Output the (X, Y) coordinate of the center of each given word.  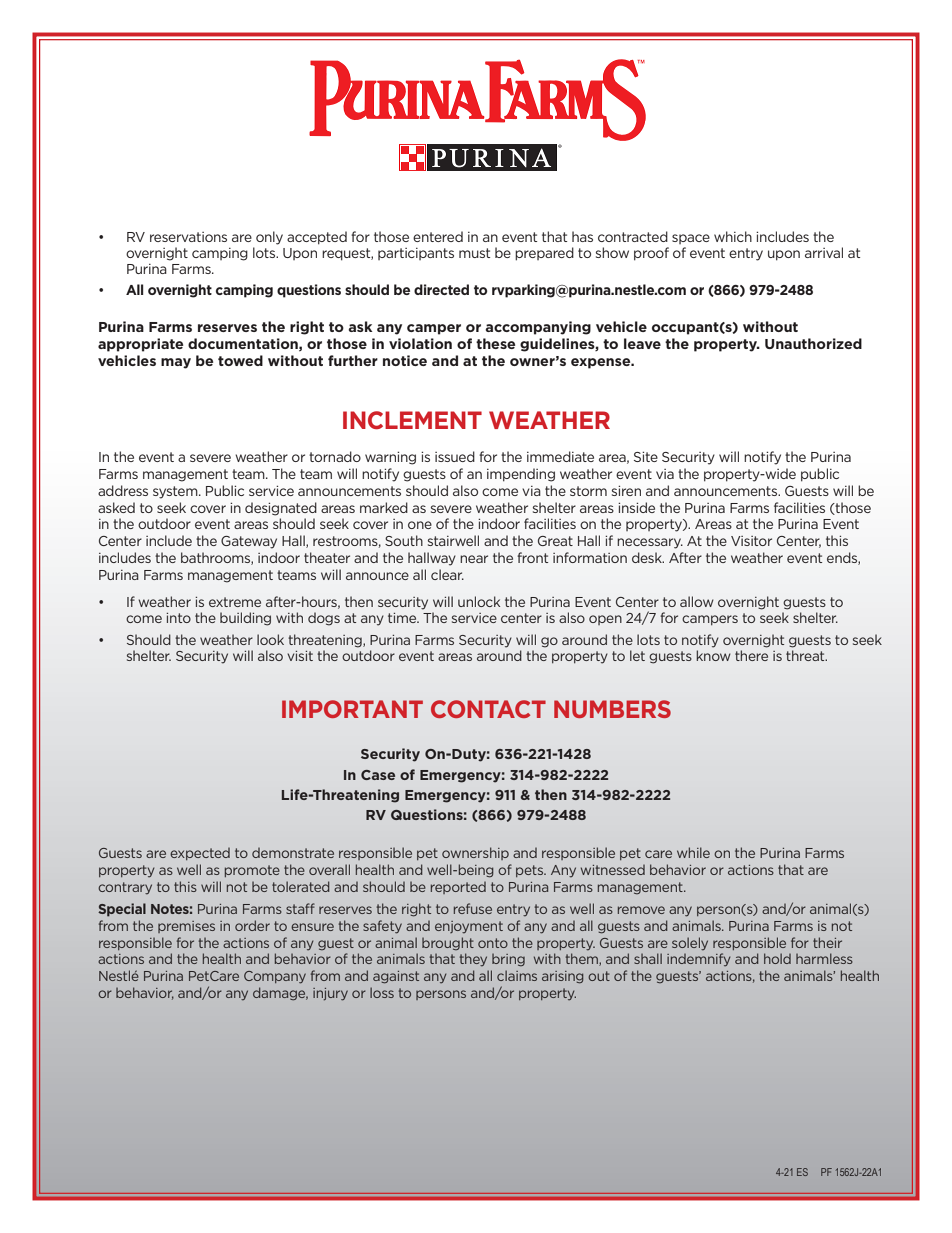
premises (186, 927)
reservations (188, 237)
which (733, 236)
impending (521, 475)
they (473, 959)
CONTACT (488, 709)
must (474, 253)
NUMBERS (612, 709)
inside (636, 507)
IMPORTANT (352, 709)
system (176, 492)
